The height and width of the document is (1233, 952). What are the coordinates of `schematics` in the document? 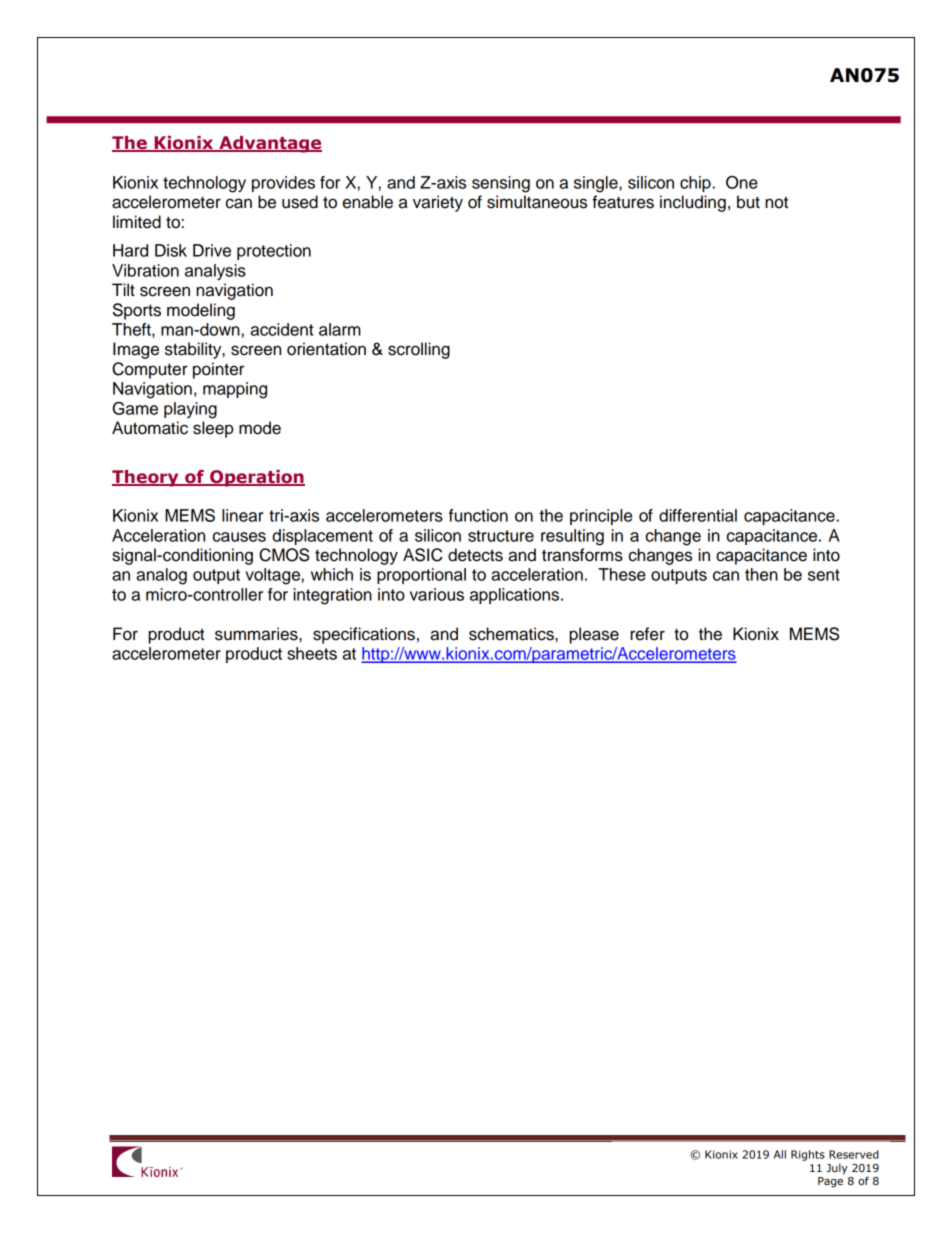 It's located at (512, 634).
